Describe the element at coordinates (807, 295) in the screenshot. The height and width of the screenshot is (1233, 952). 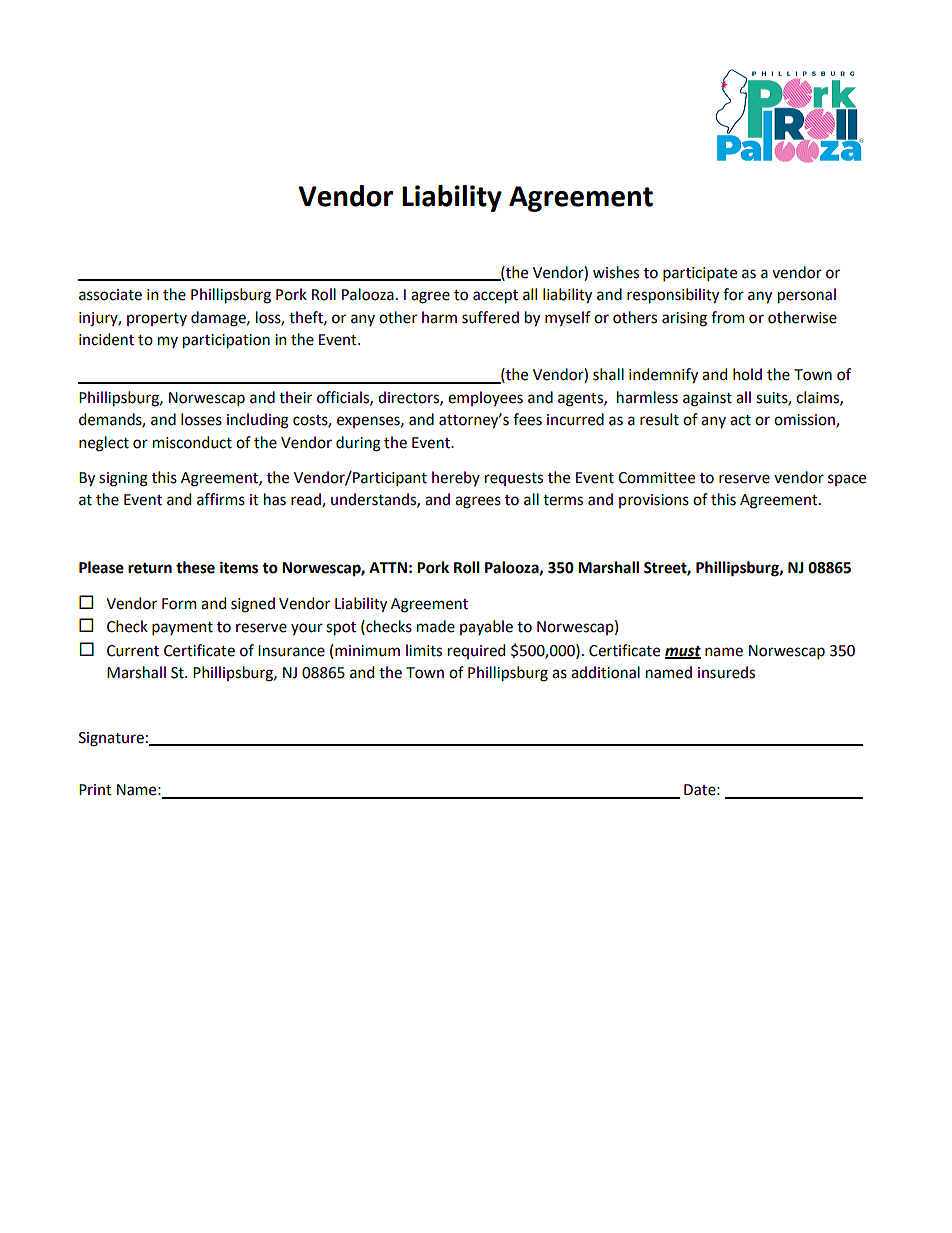
I see `personal` at that location.
